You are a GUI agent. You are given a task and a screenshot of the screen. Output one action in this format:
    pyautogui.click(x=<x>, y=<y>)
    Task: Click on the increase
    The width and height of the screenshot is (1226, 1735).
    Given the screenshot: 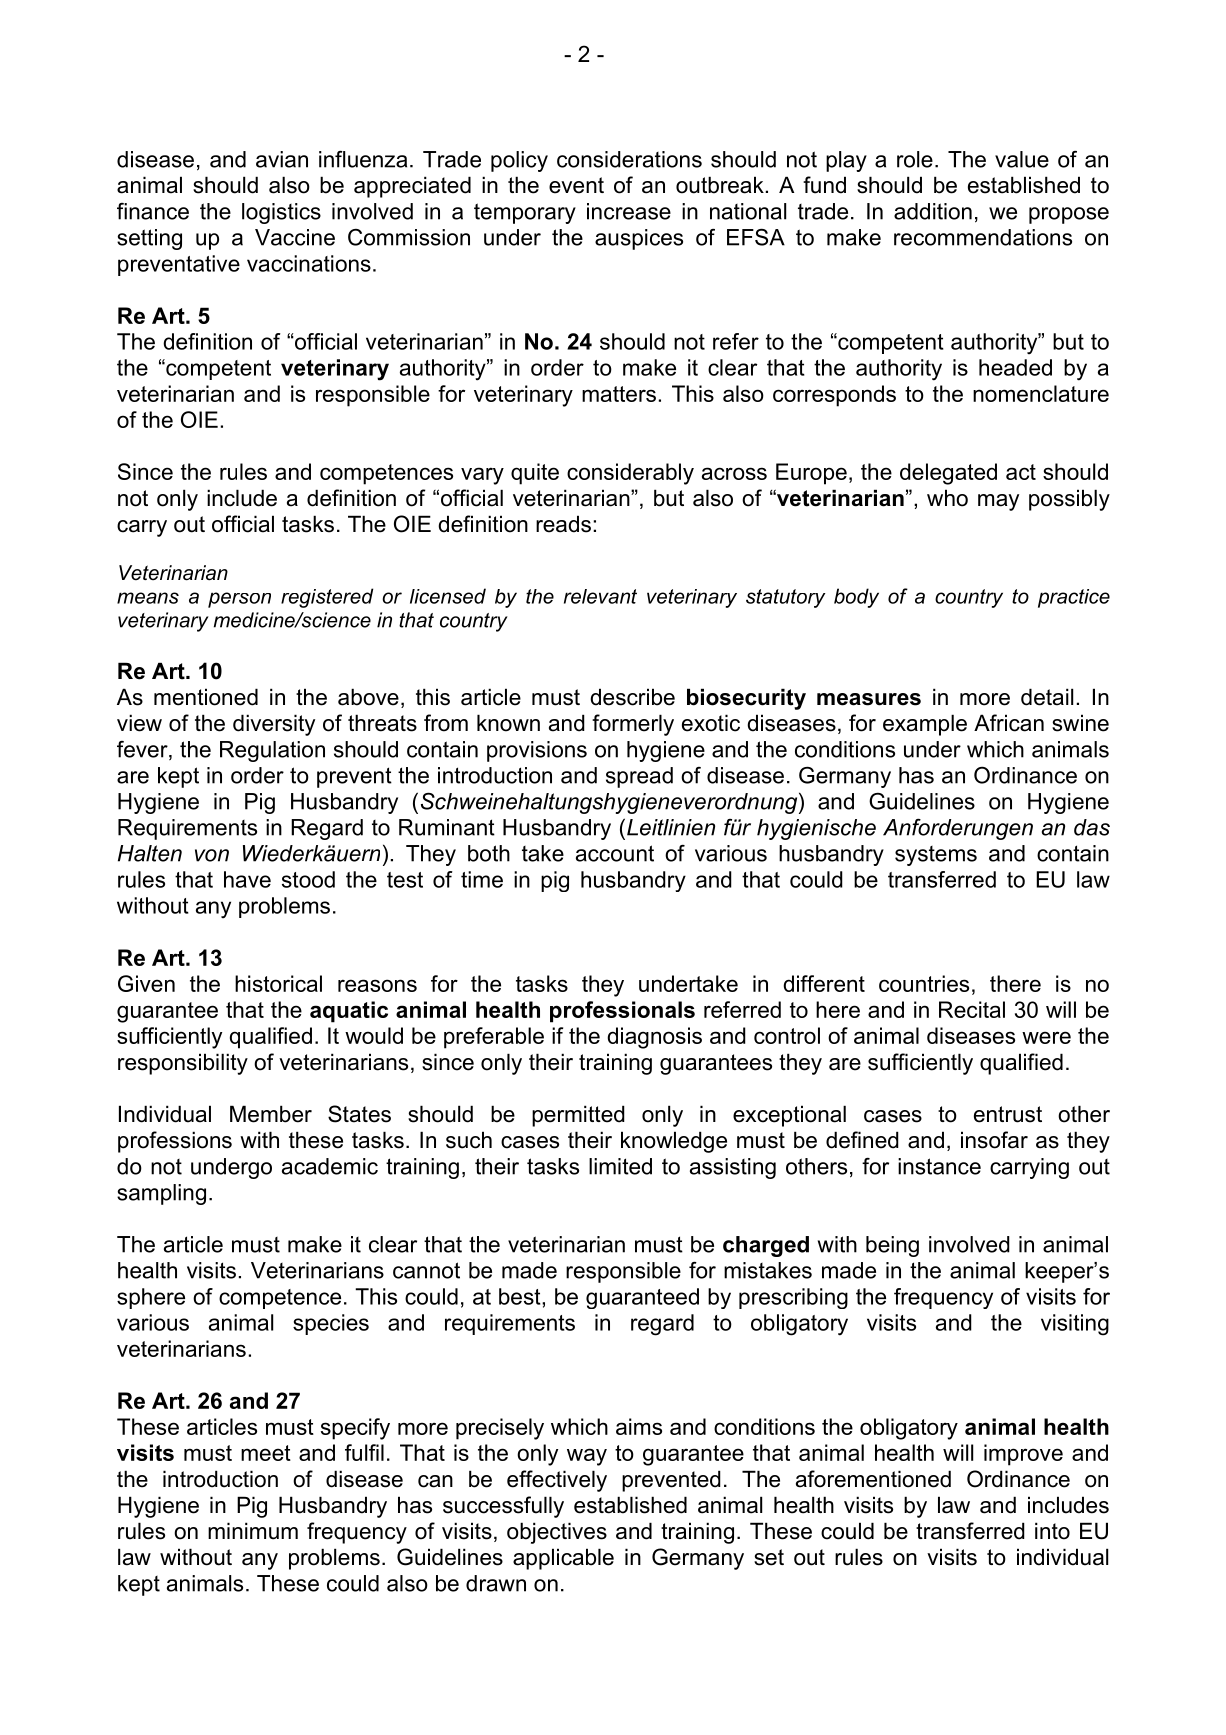 What is the action you would take?
    pyautogui.click(x=629, y=211)
